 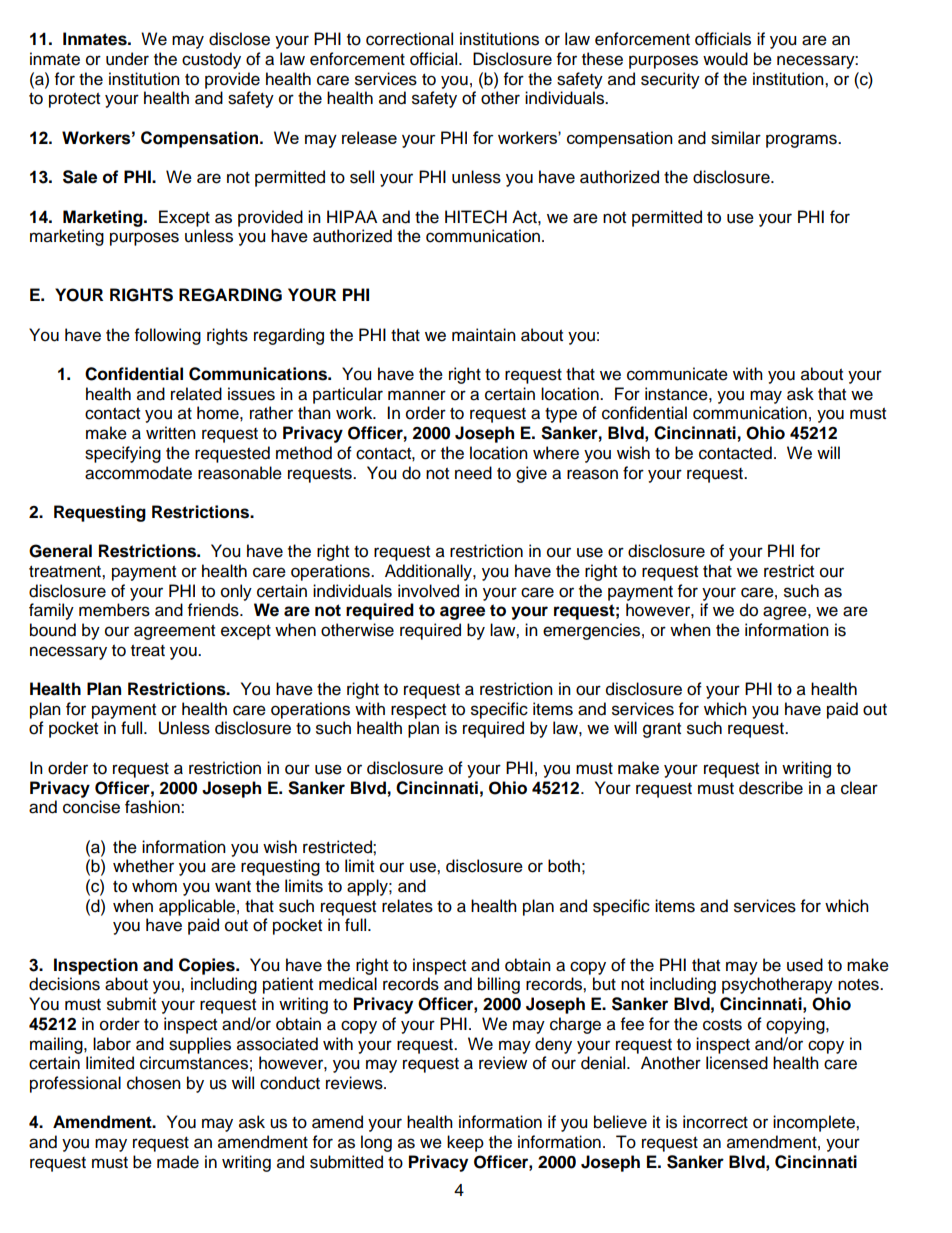 What do you see at coordinates (771, 788) in the screenshot?
I see `describe` at bounding box center [771, 788].
